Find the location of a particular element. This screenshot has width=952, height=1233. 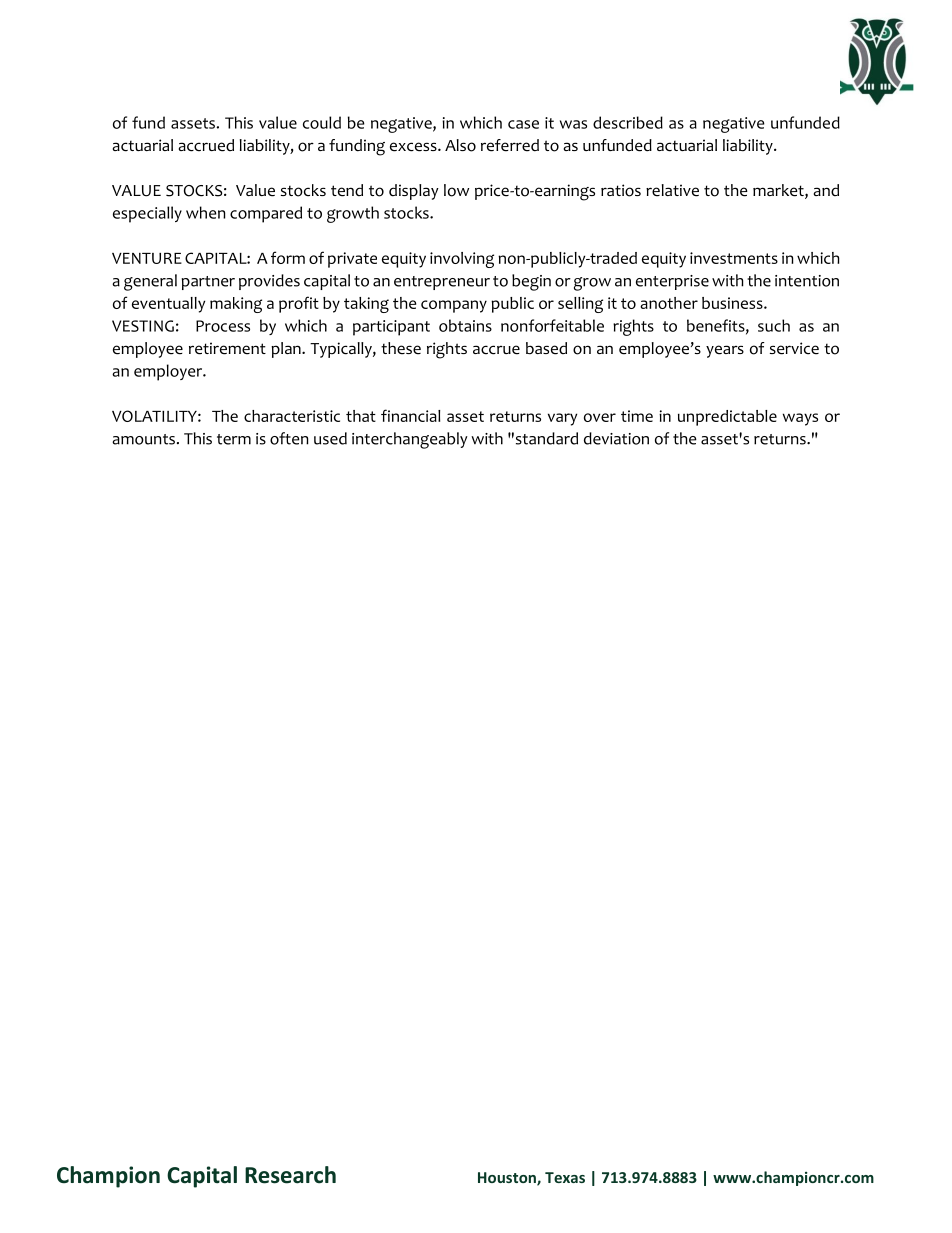

Houston is located at coordinates (508, 1179).
